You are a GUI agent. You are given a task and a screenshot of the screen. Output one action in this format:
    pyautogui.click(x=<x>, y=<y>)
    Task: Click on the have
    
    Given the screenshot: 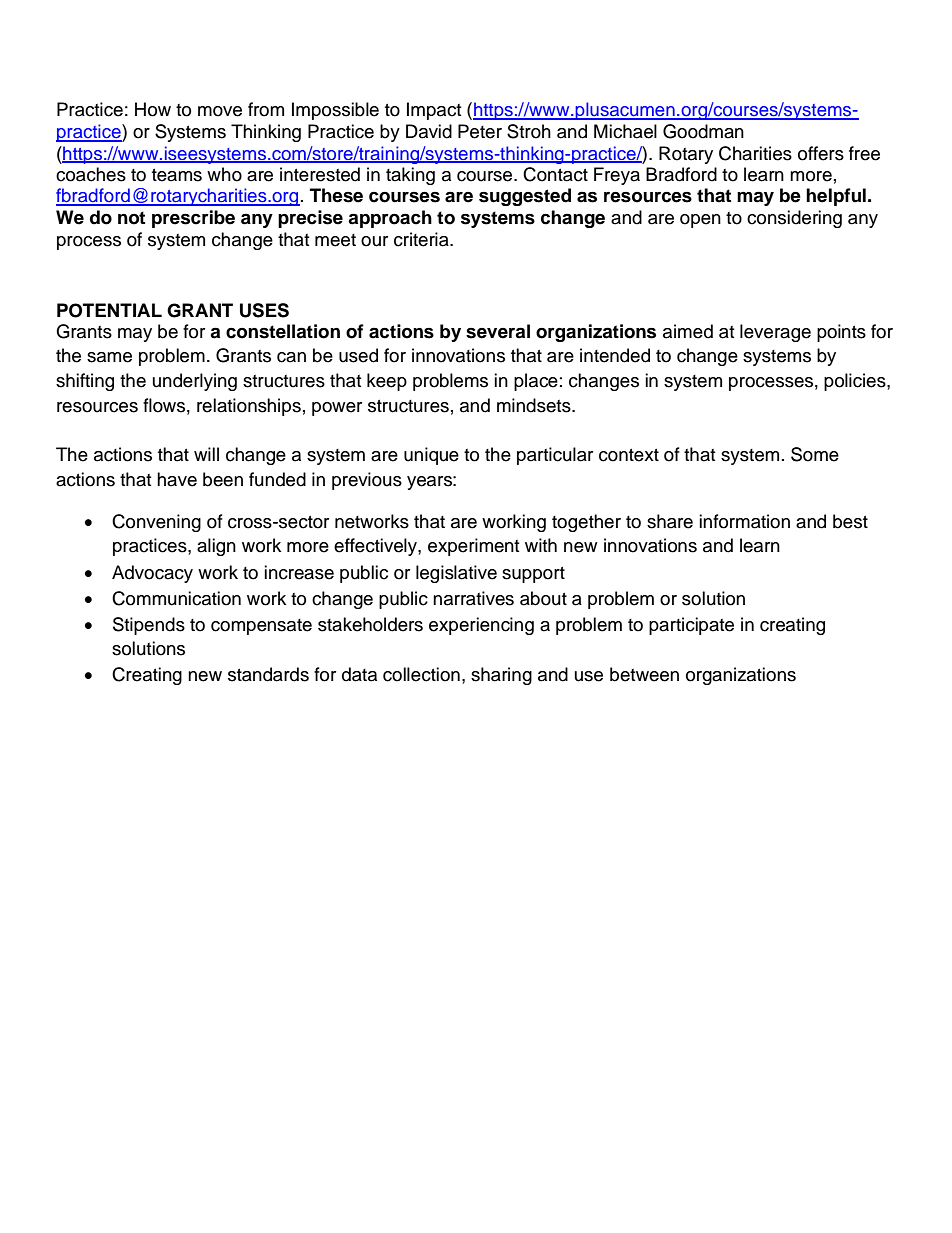 What is the action you would take?
    pyautogui.click(x=177, y=479)
